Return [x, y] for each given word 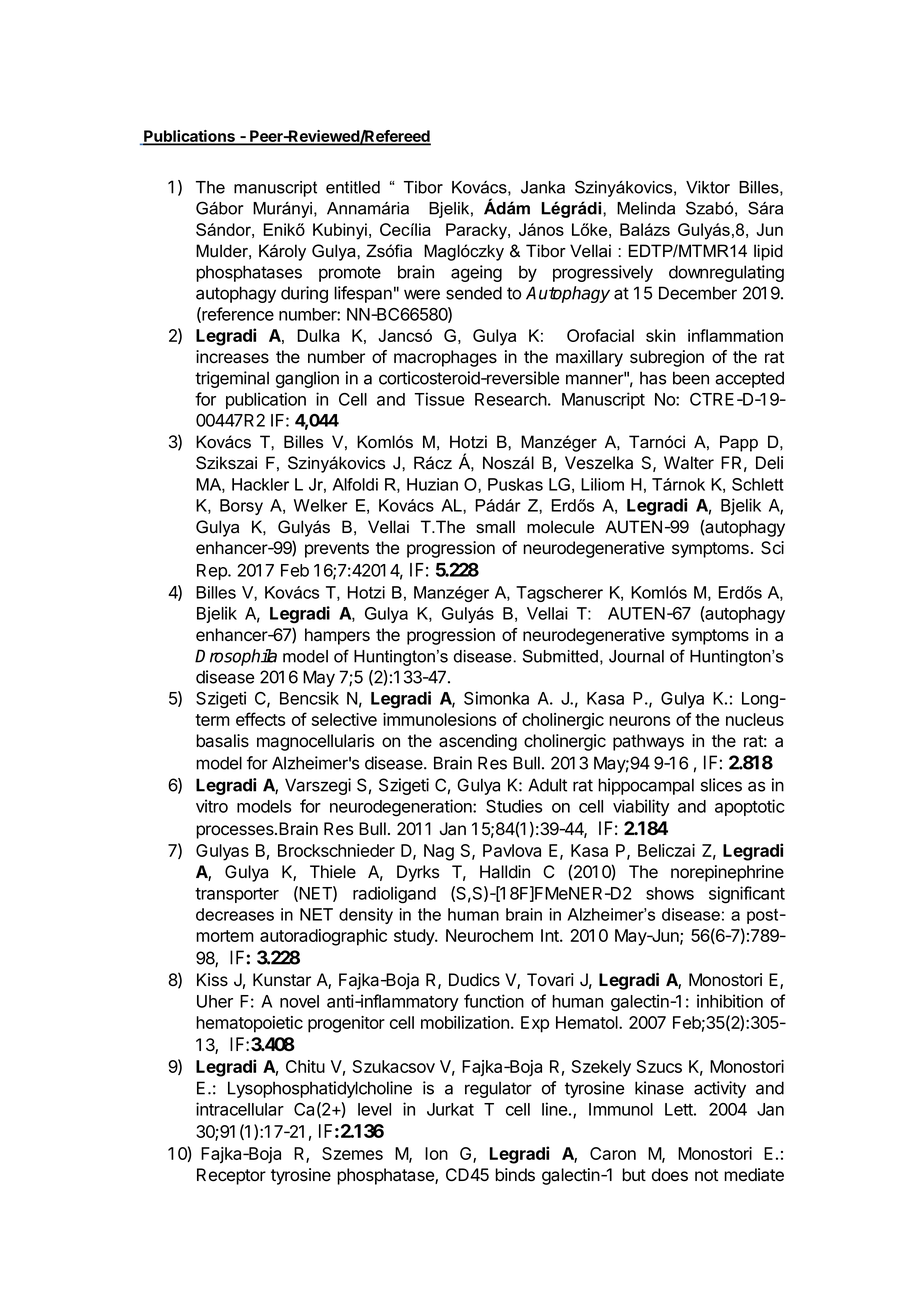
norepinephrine [727, 873]
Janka [543, 187]
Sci [772, 548]
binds [515, 1175]
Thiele [333, 872]
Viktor [708, 187]
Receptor [231, 1176]
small [495, 527]
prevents [337, 550]
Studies [514, 806]
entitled [353, 187]
